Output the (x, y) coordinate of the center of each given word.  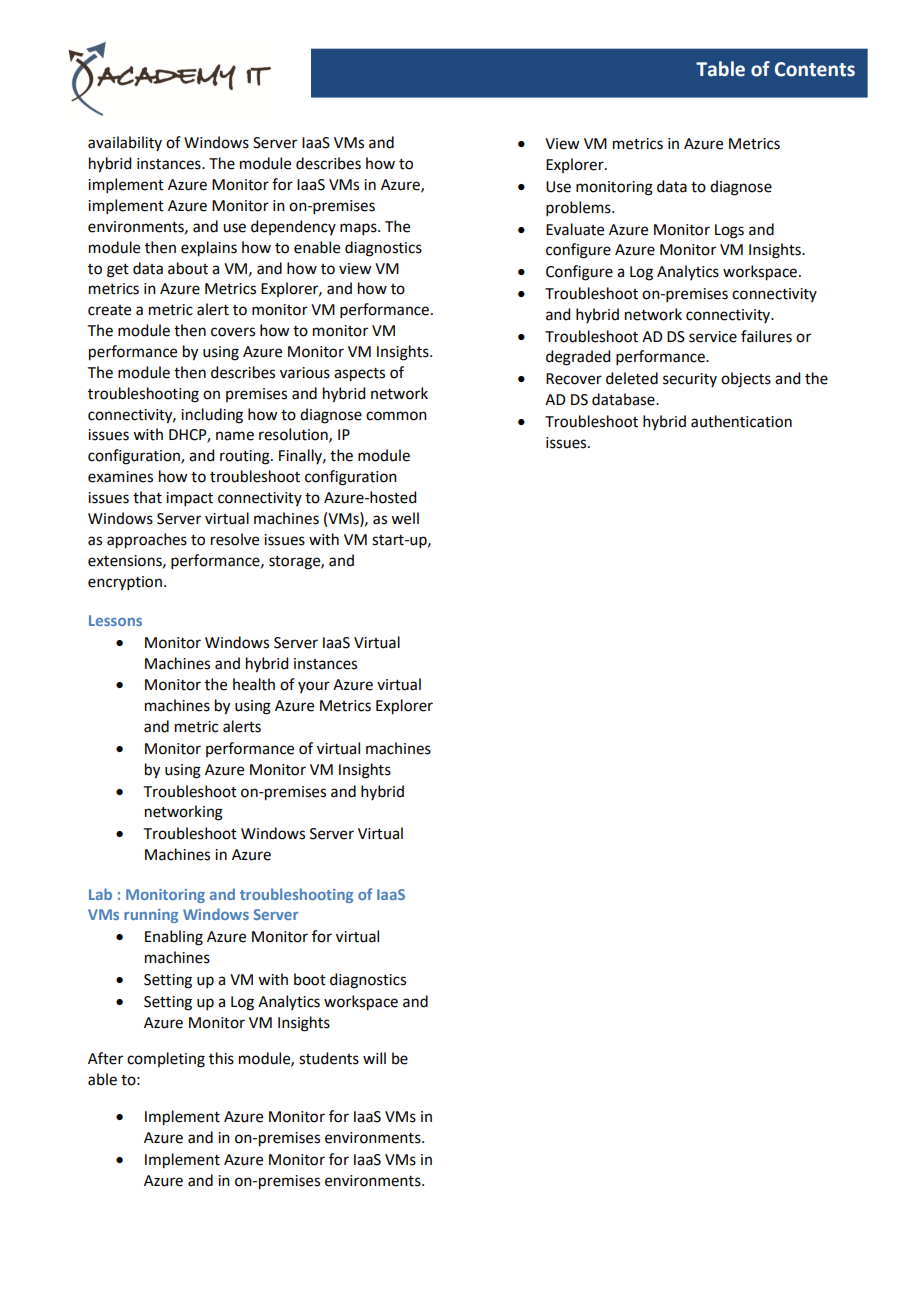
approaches (147, 541)
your (314, 687)
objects (746, 380)
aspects (359, 375)
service (713, 337)
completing (166, 1060)
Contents (815, 69)
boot (310, 979)
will (374, 1058)
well (405, 518)
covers (233, 332)
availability (125, 143)
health (254, 684)
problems (579, 208)
